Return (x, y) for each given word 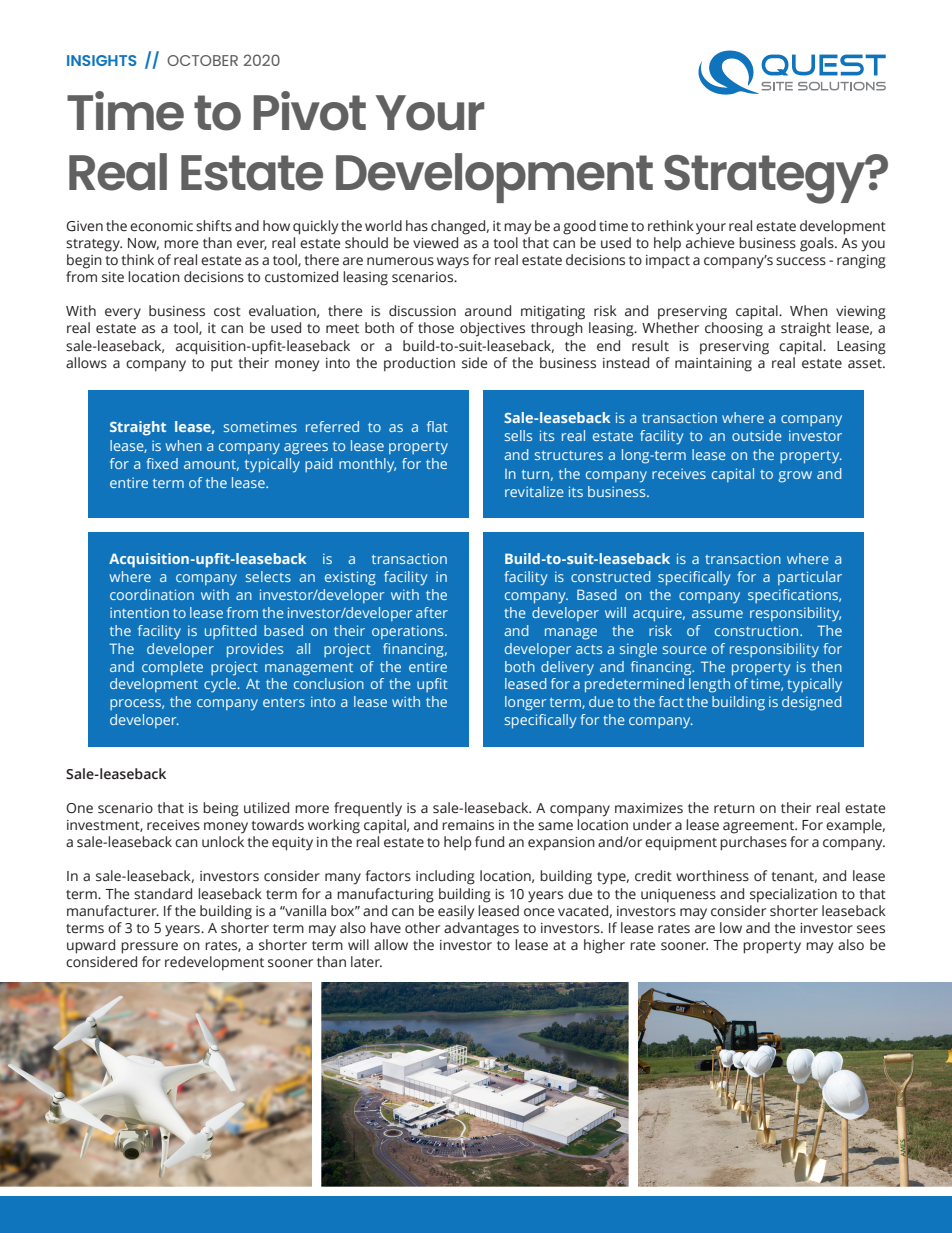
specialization (793, 895)
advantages (481, 929)
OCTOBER (202, 60)
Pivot (309, 111)
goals (818, 244)
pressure (149, 948)
